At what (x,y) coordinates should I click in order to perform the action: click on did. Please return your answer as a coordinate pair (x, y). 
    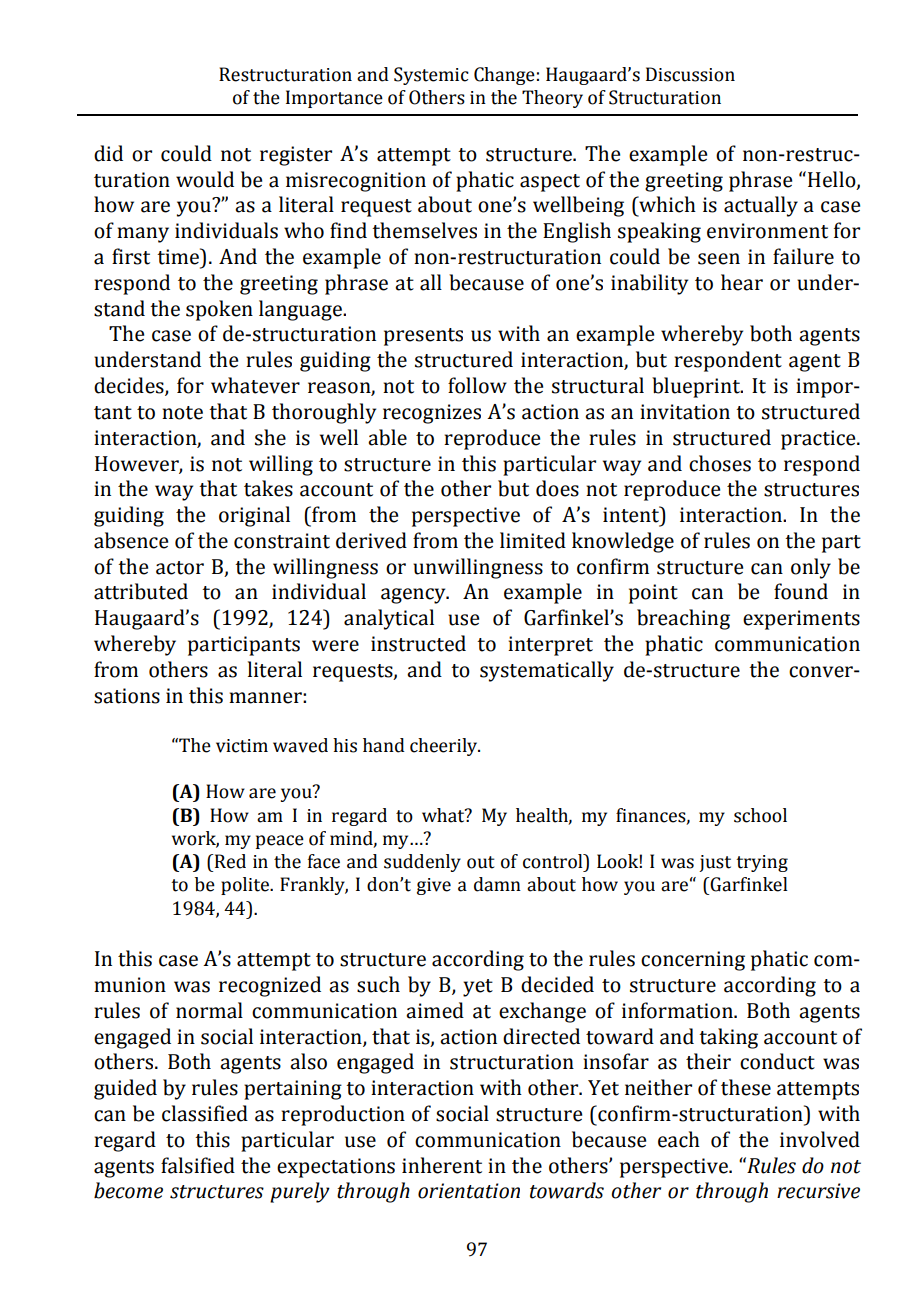
    Looking at the image, I should click on (108, 153).
